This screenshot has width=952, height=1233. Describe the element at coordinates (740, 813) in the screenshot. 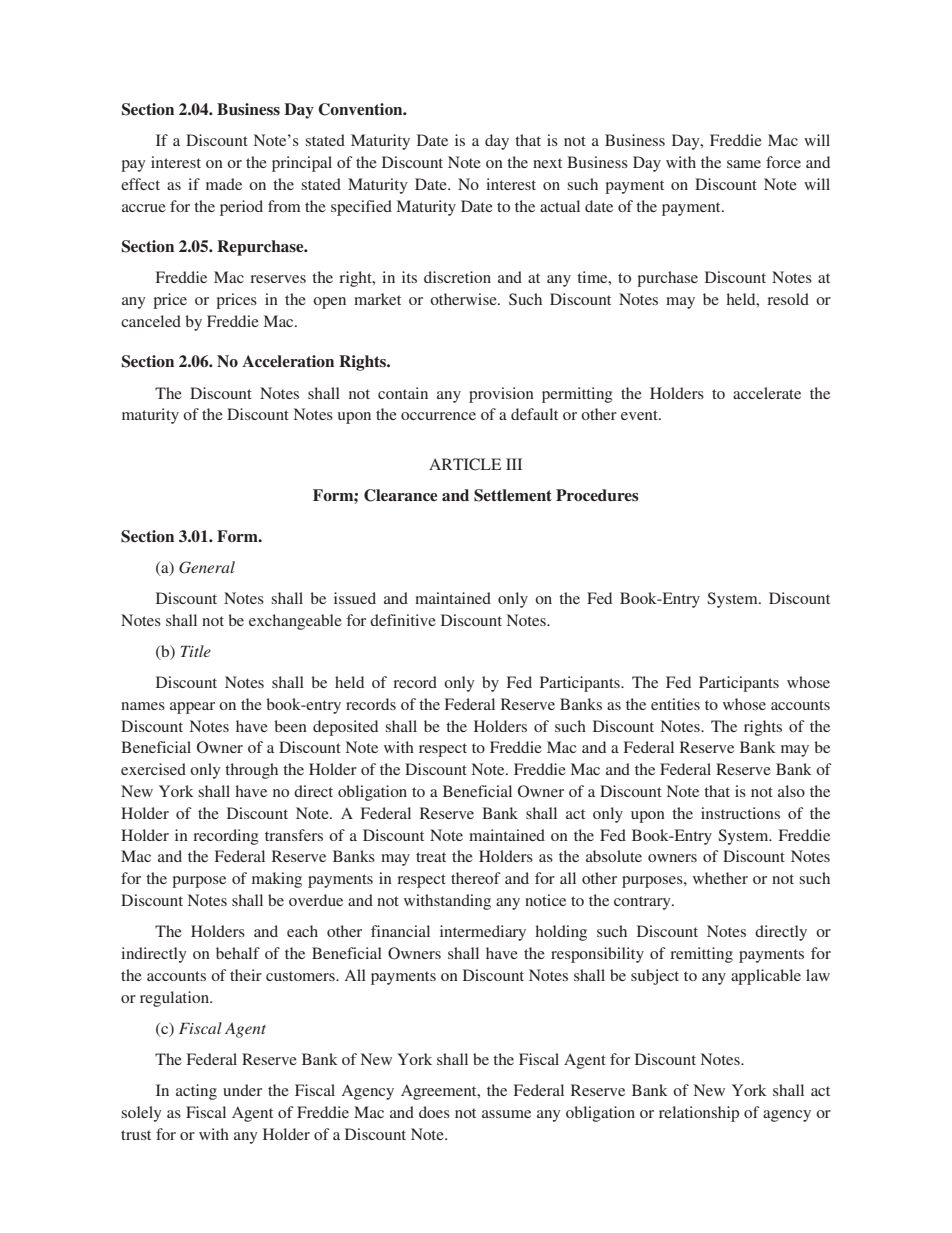

I see `instructions` at that location.
